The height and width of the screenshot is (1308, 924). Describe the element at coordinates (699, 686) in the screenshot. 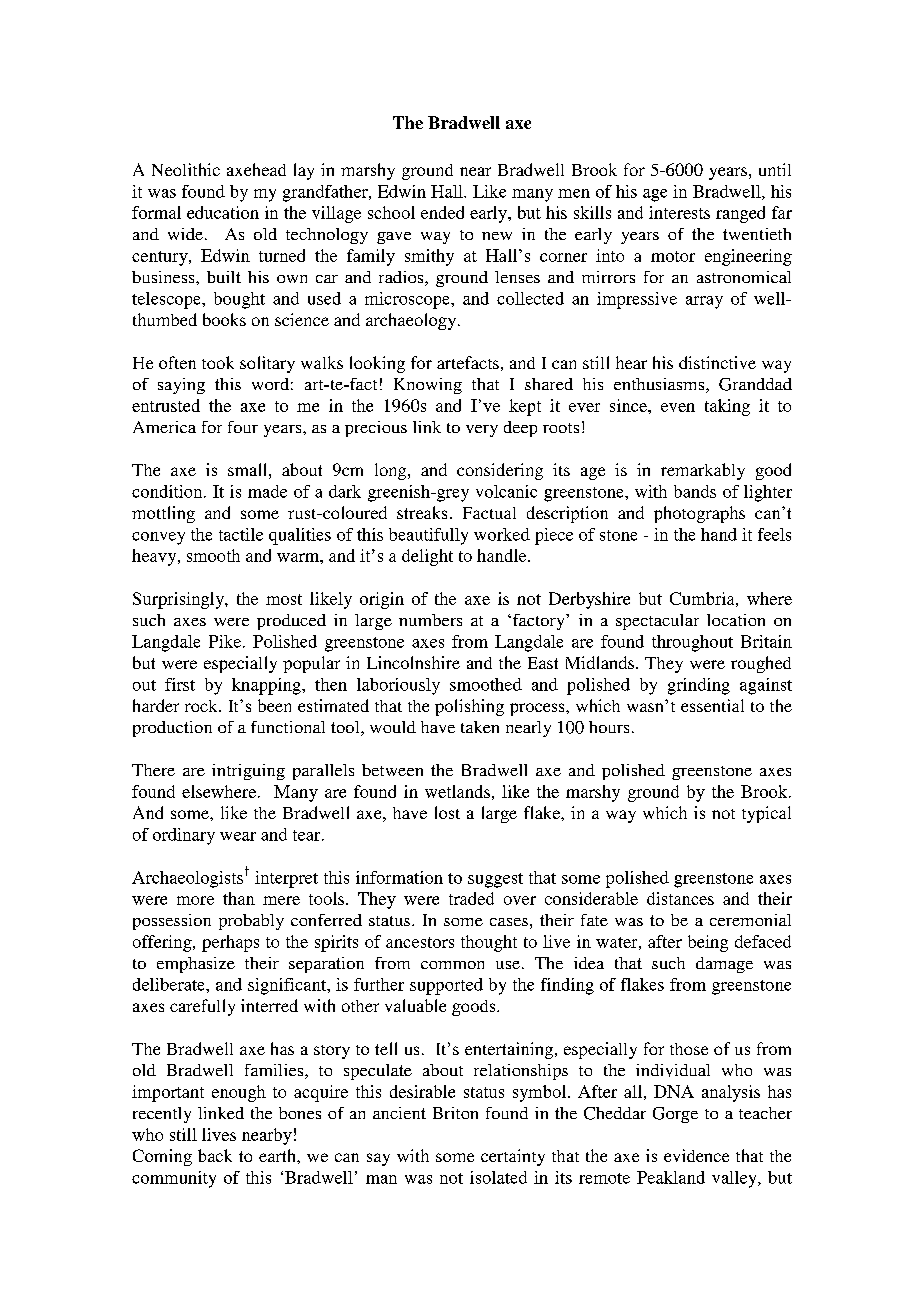

I see `grinding` at that location.
